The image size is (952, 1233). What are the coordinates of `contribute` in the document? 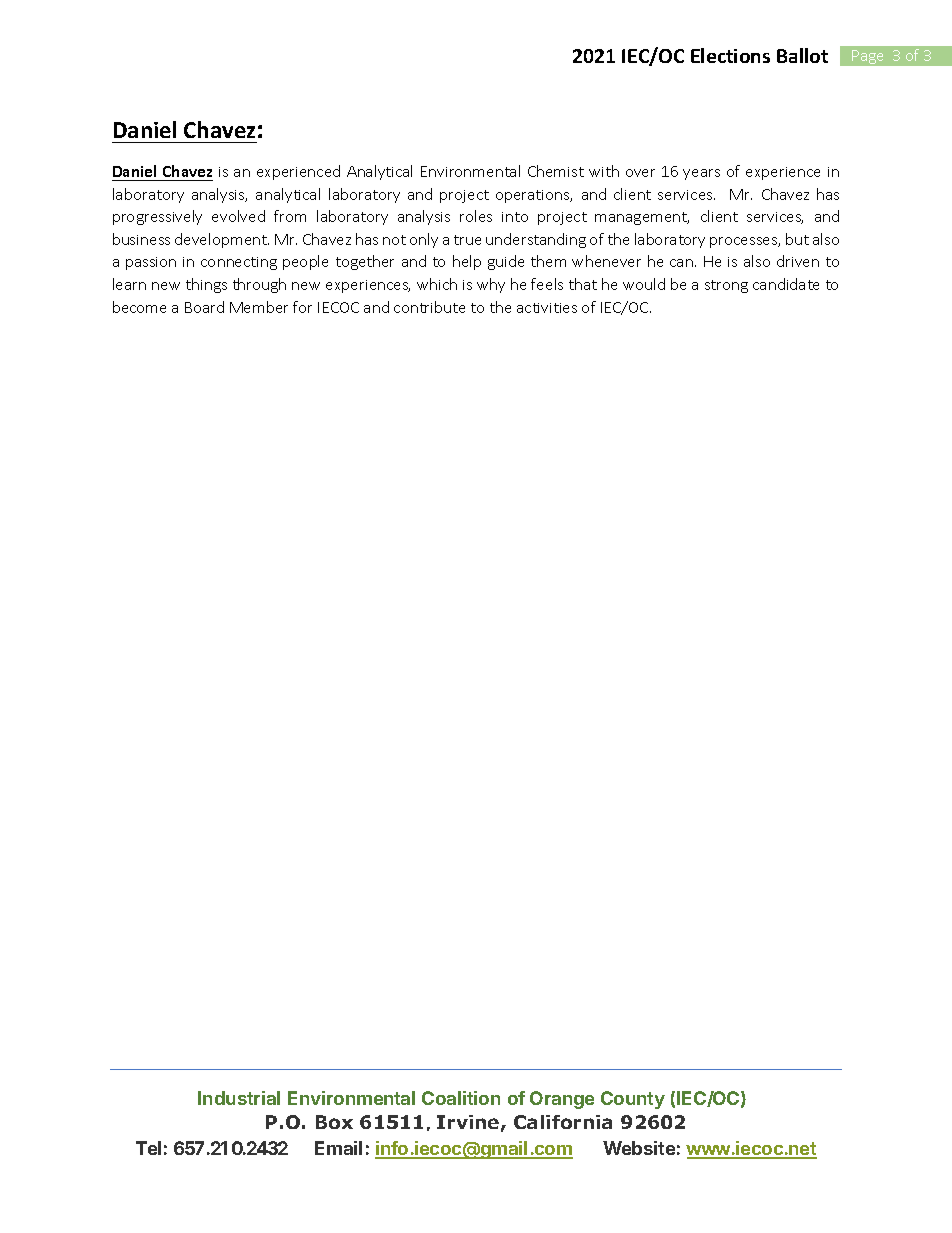 It's located at (429, 307).
